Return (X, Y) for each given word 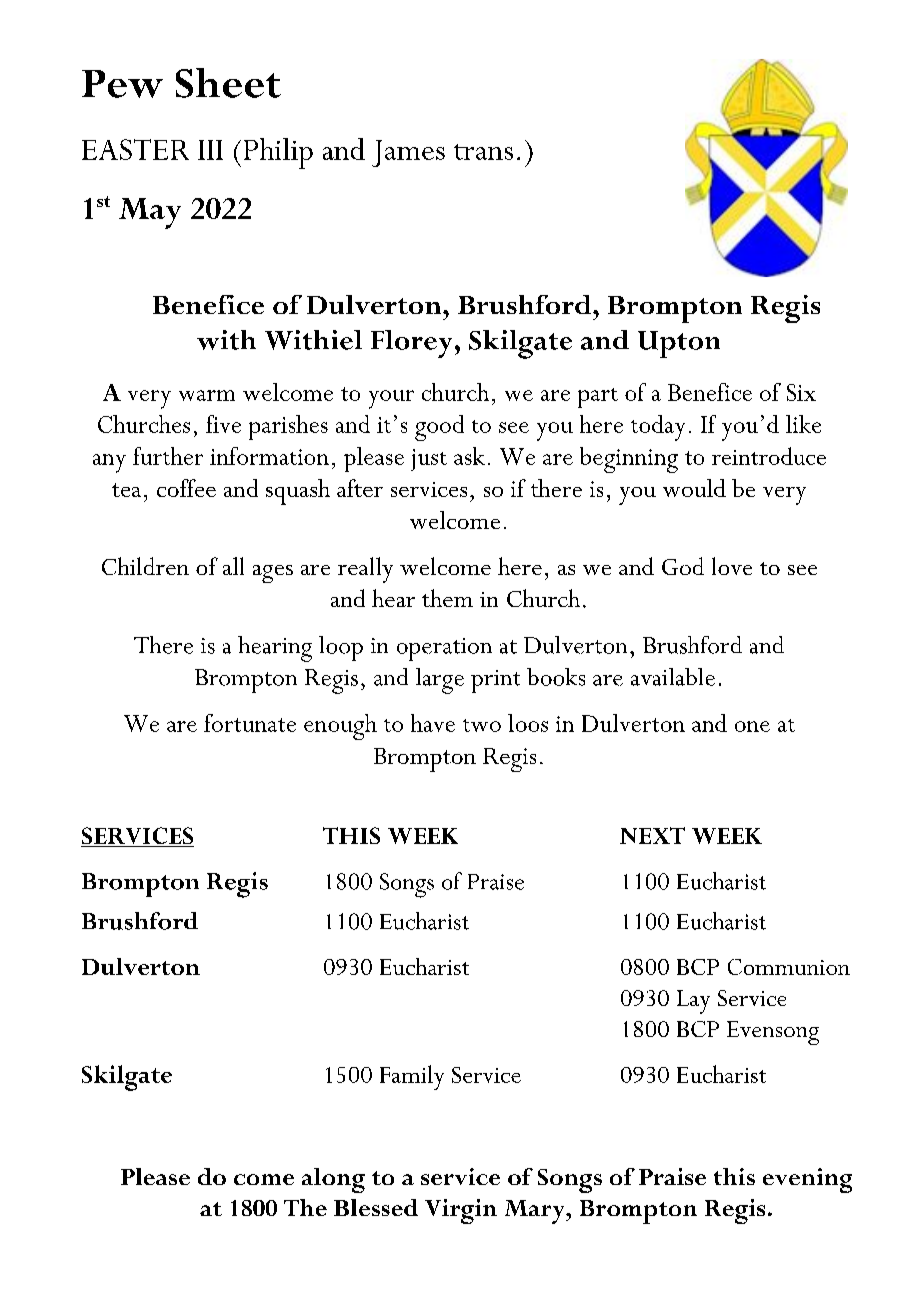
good (439, 428)
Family (412, 1077)
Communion (789, 967)
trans (483, 152)
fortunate (250, 723)
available (673, 677)
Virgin (461, 1211)
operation (444, 649)
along (333, 1180)
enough (340, 727)
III (210, 150)
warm (207, 395)
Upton (679, 344)
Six (801, 392)
